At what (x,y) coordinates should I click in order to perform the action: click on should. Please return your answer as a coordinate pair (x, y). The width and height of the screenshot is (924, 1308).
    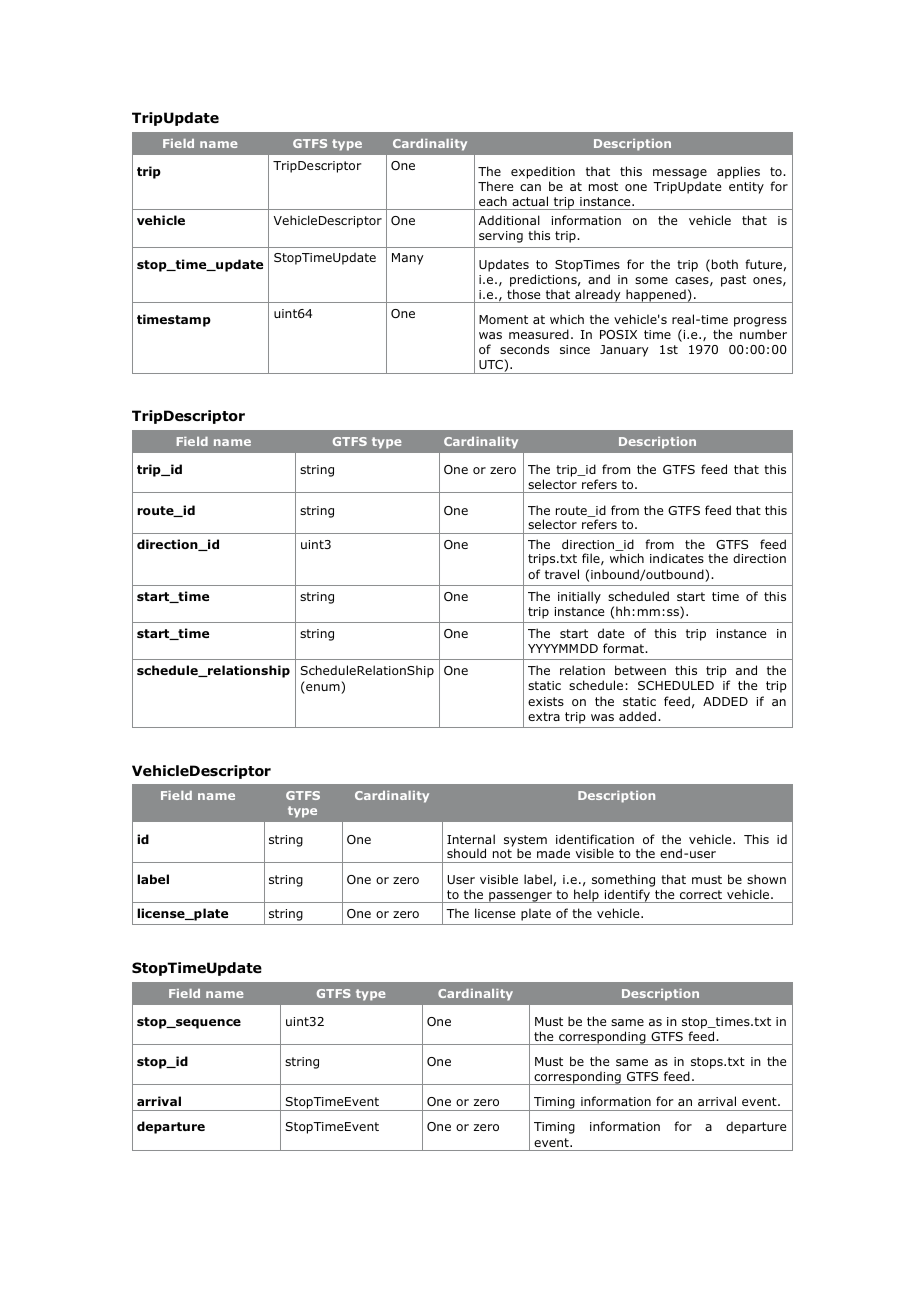
    Looking at the image, I should click on (466, 853).
